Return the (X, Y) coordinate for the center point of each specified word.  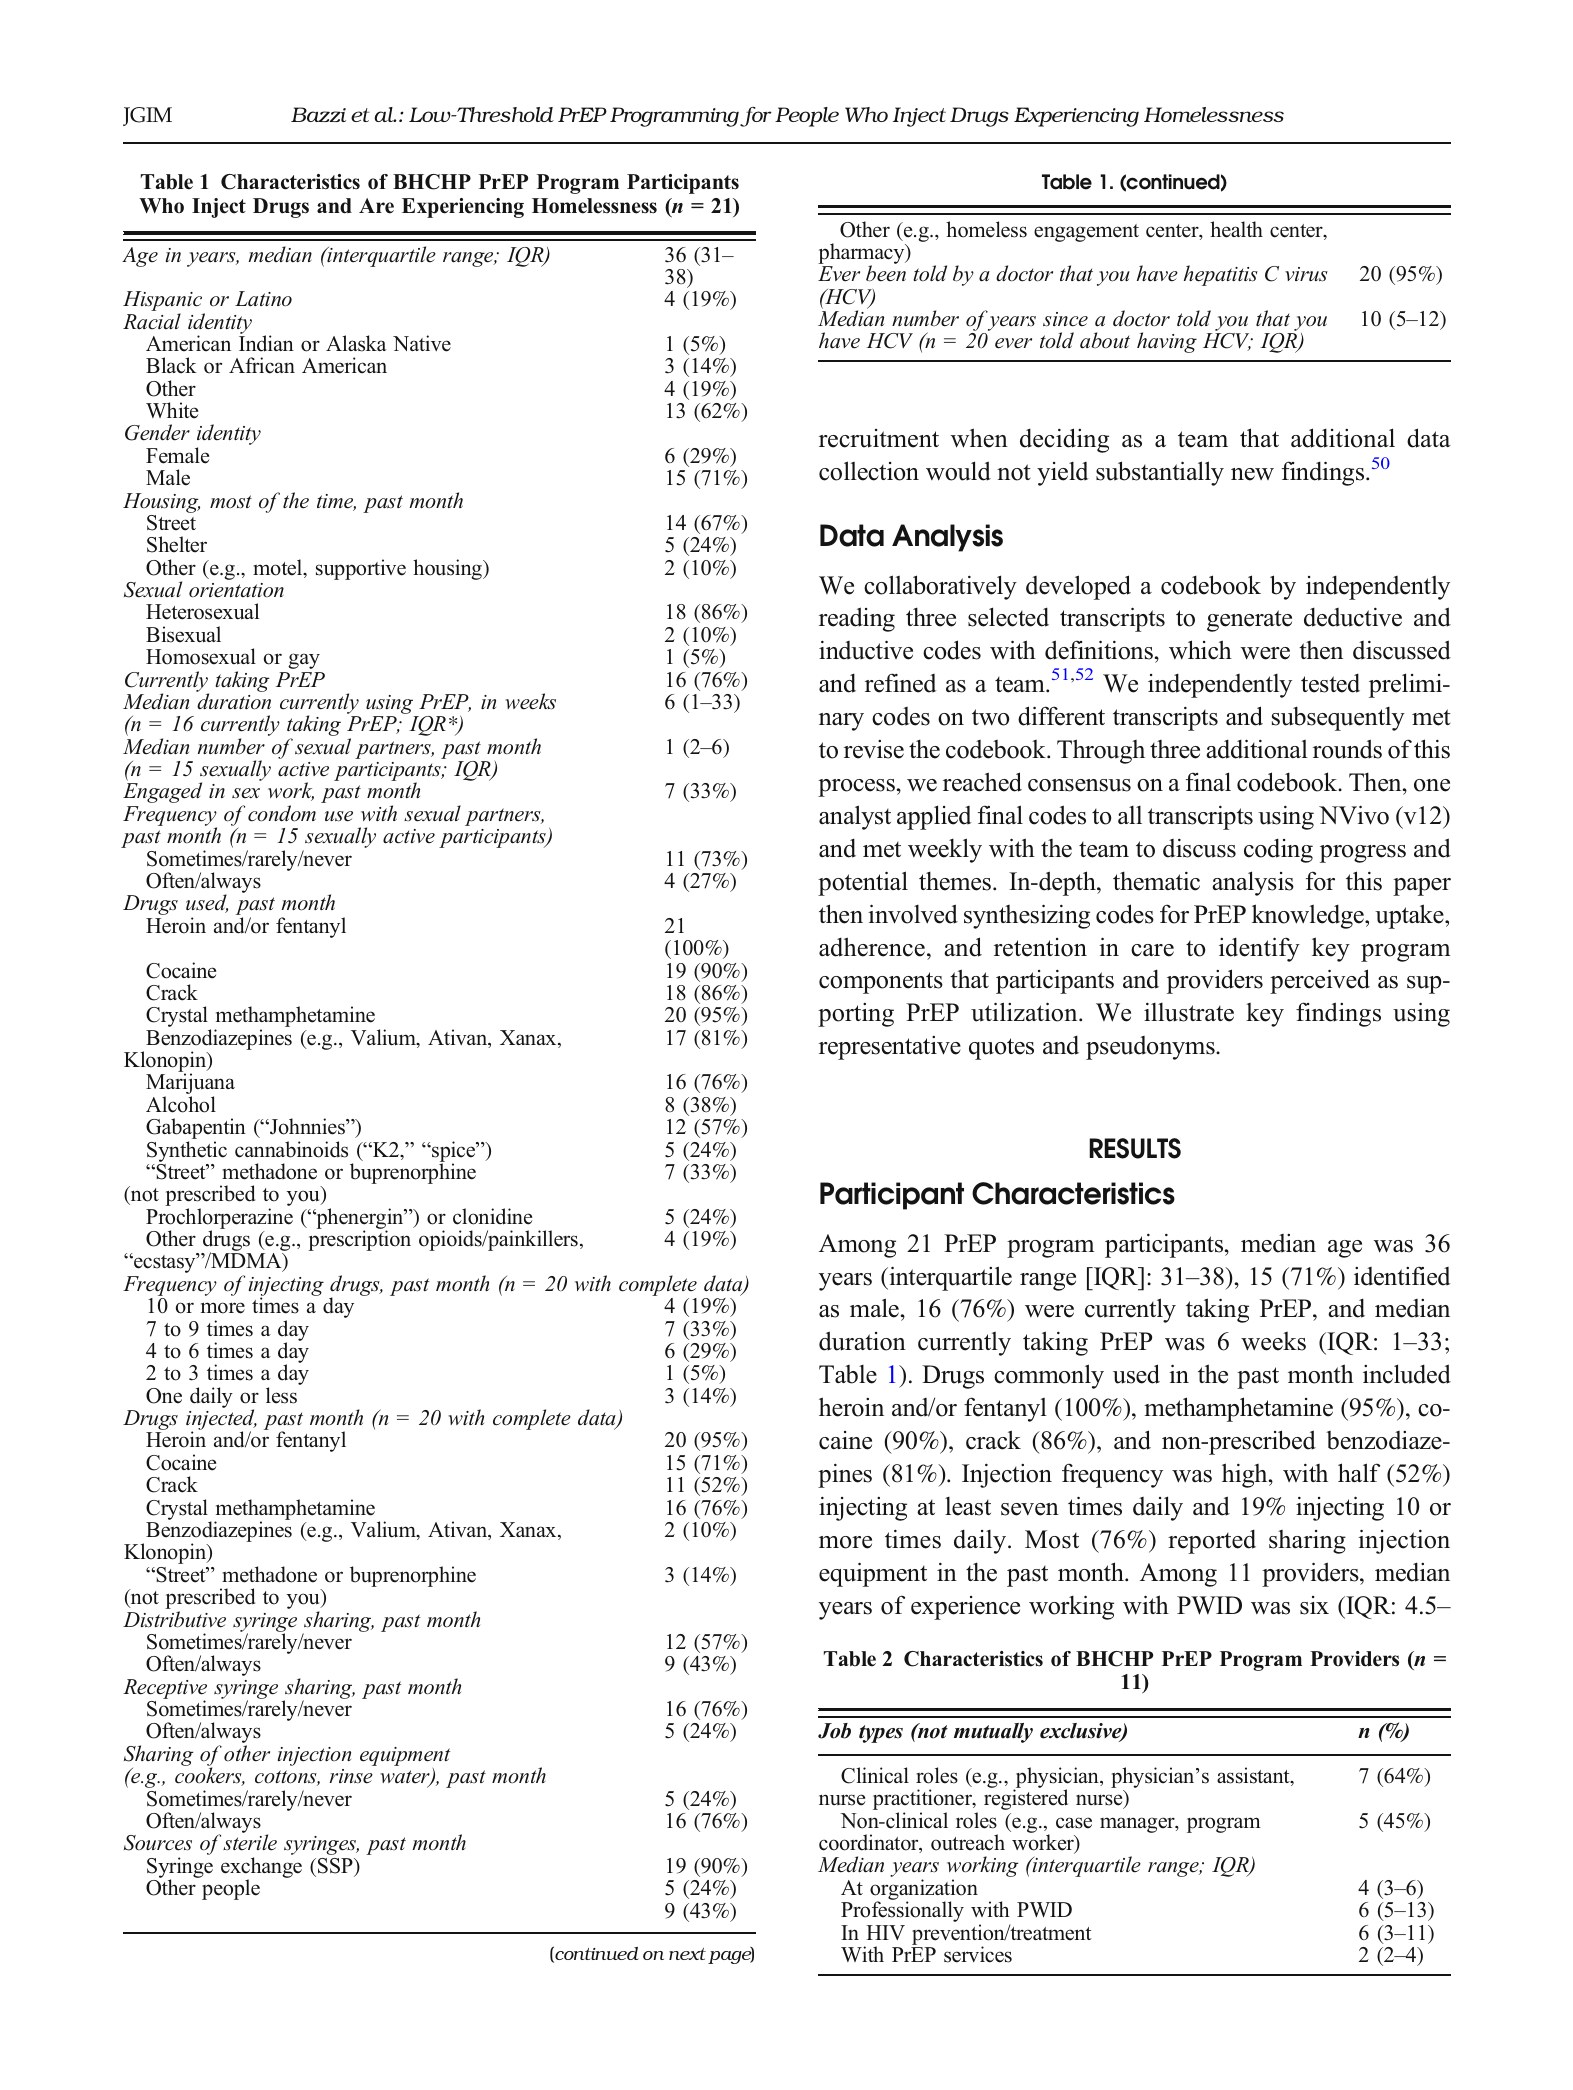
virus (1306, 274)
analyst (855, 817)
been (886, 273)
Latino (263, 299)
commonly (1049, 1376)
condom (282, 813)
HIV (885, 1932)
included (1407, 1374)
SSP (335, 1866)
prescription (359, 1240)
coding (1278, 850)
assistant (1254, 1776)
